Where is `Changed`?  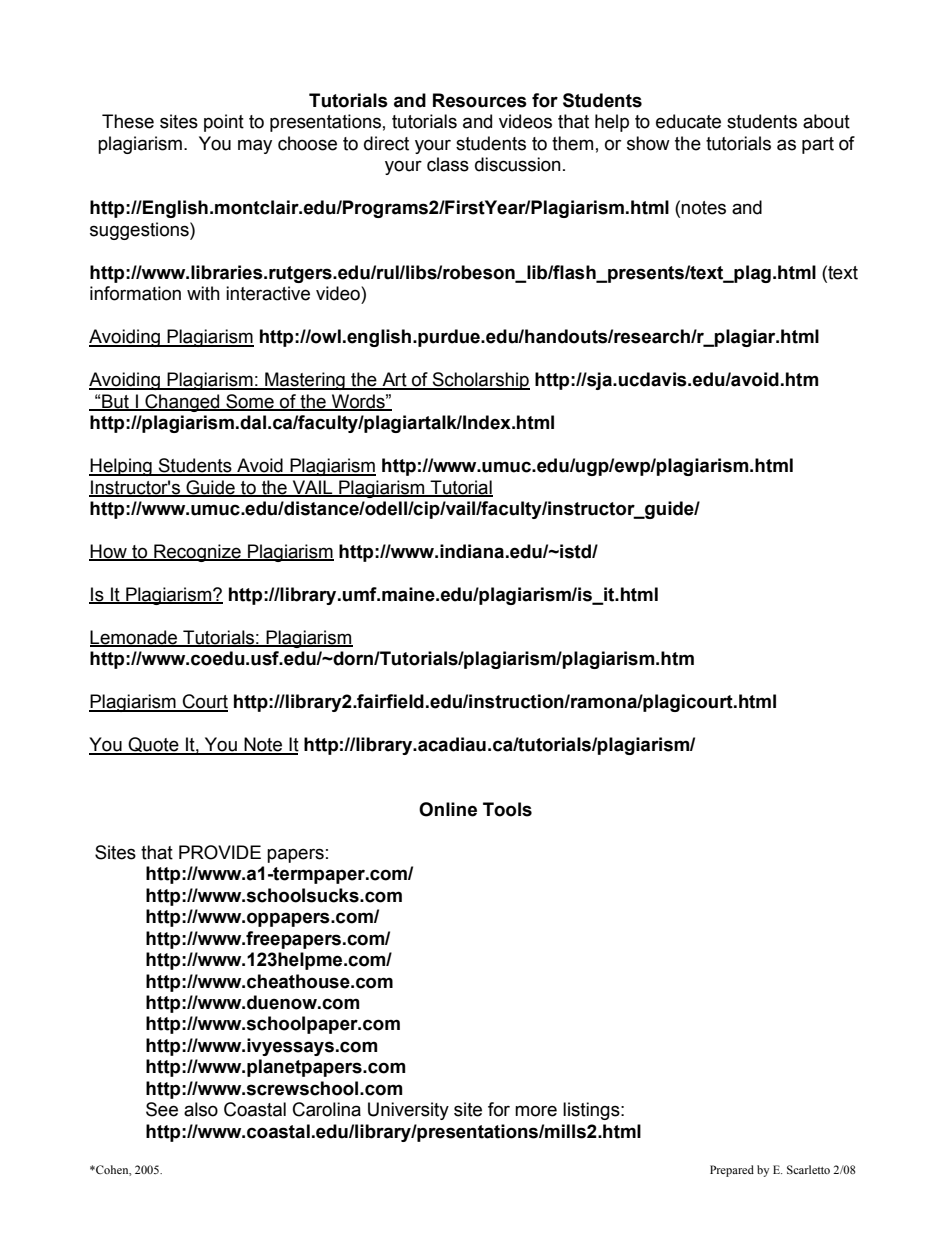
Changed is located at coordinates (182, 403).
